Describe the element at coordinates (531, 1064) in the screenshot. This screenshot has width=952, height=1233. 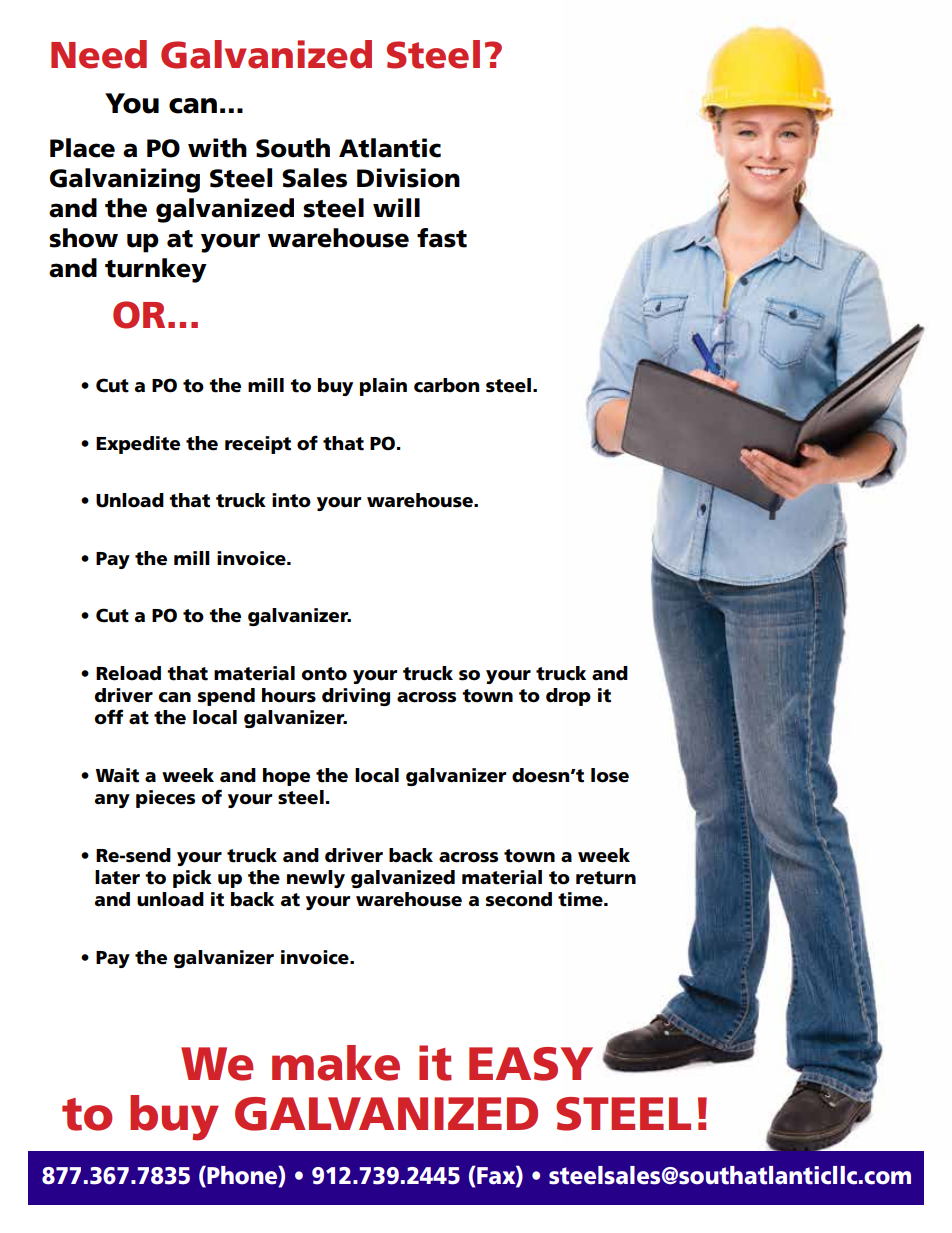
I see `EASY` at that location.
